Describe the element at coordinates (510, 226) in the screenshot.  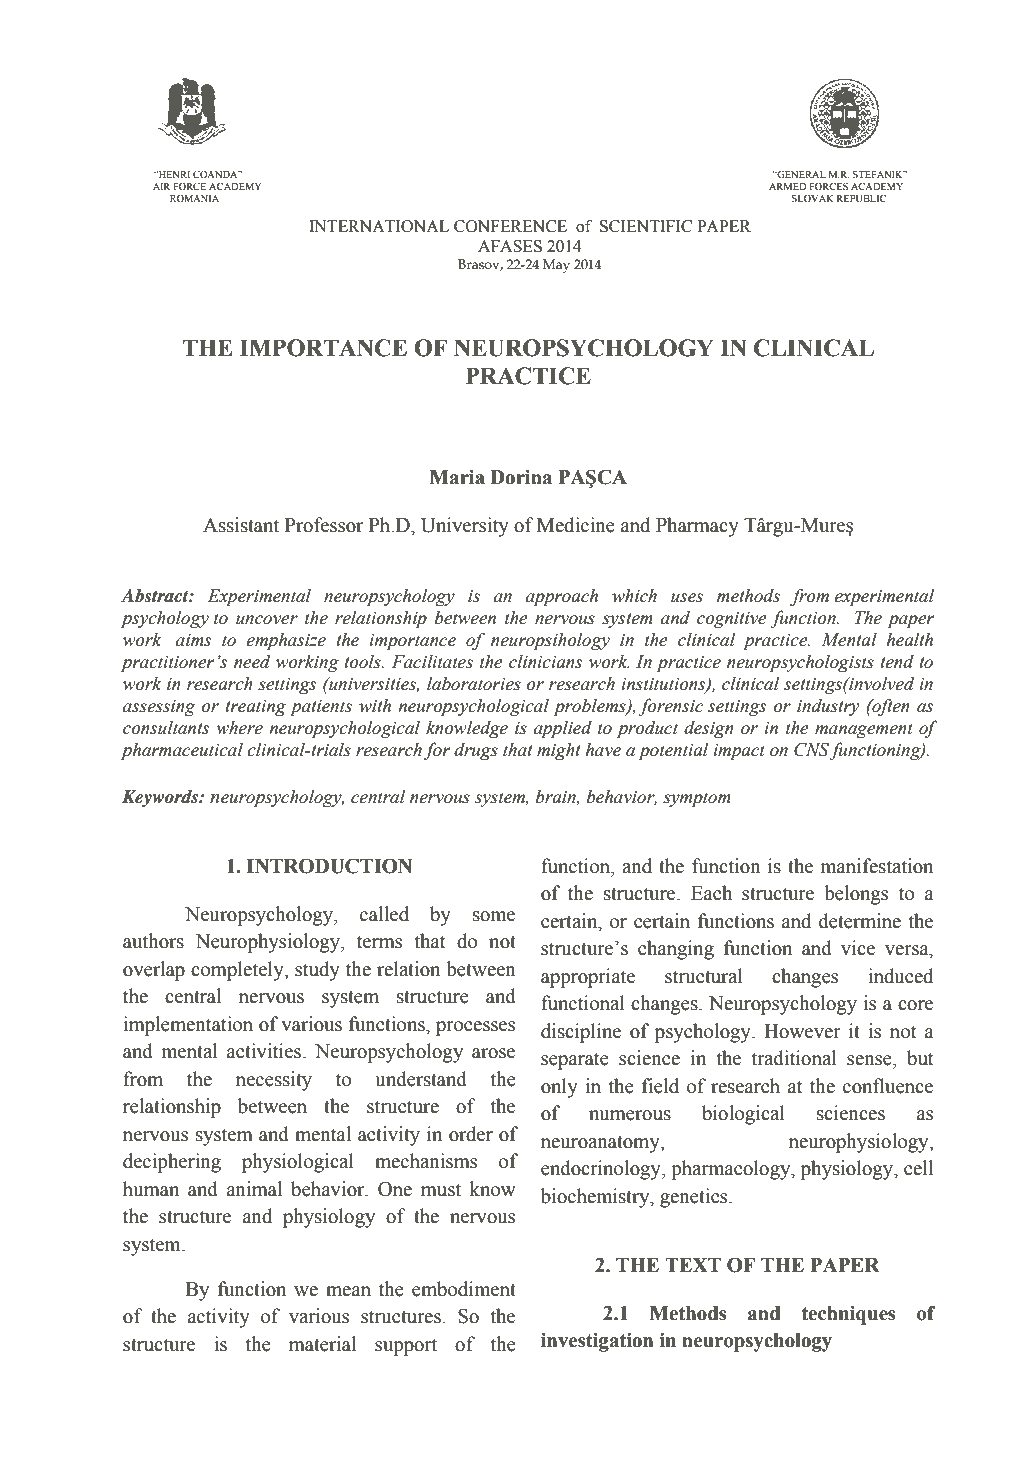
I see `CONFERENCE` at that location.
